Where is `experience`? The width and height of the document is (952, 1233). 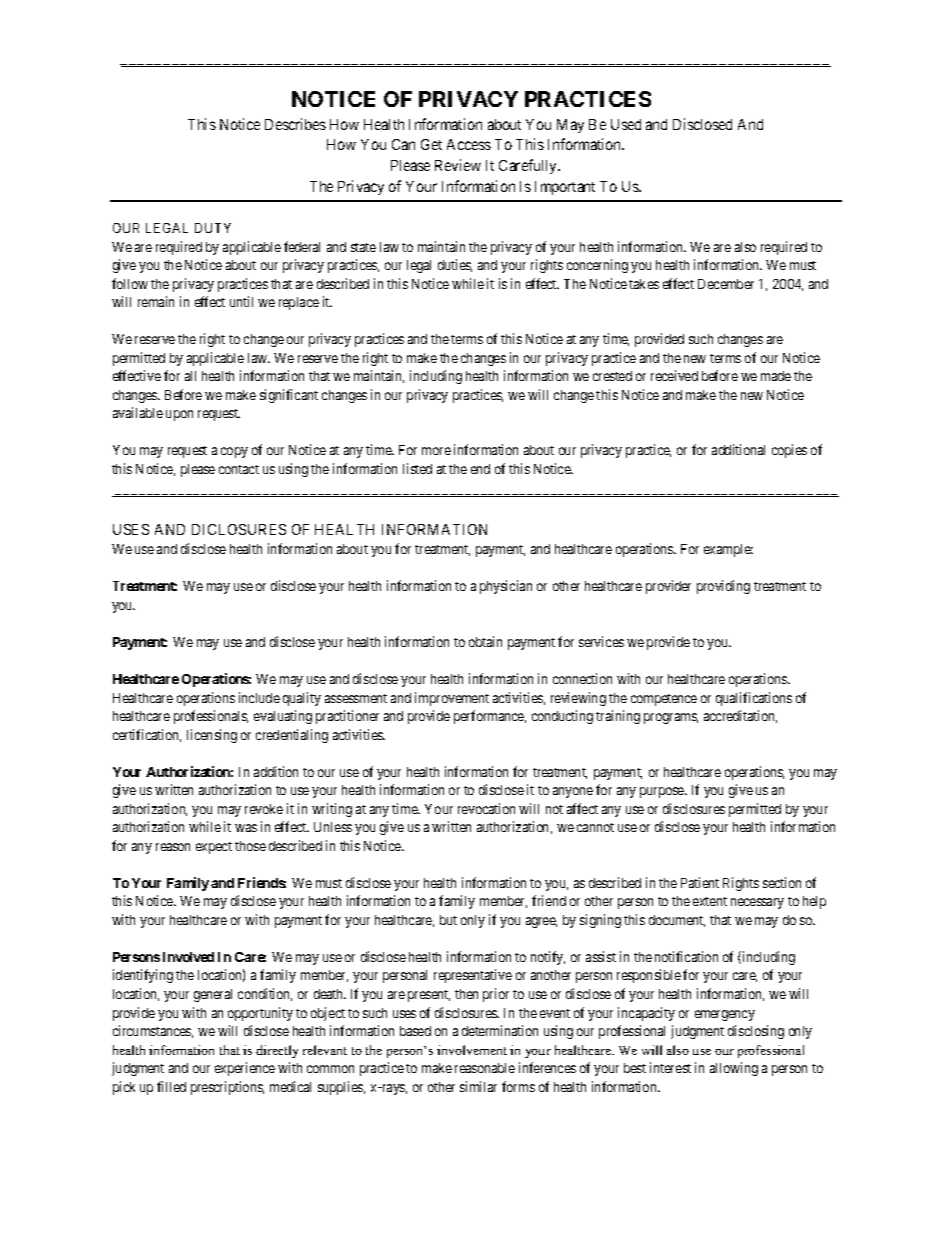
experience is located at coordinates (245, 1069).
